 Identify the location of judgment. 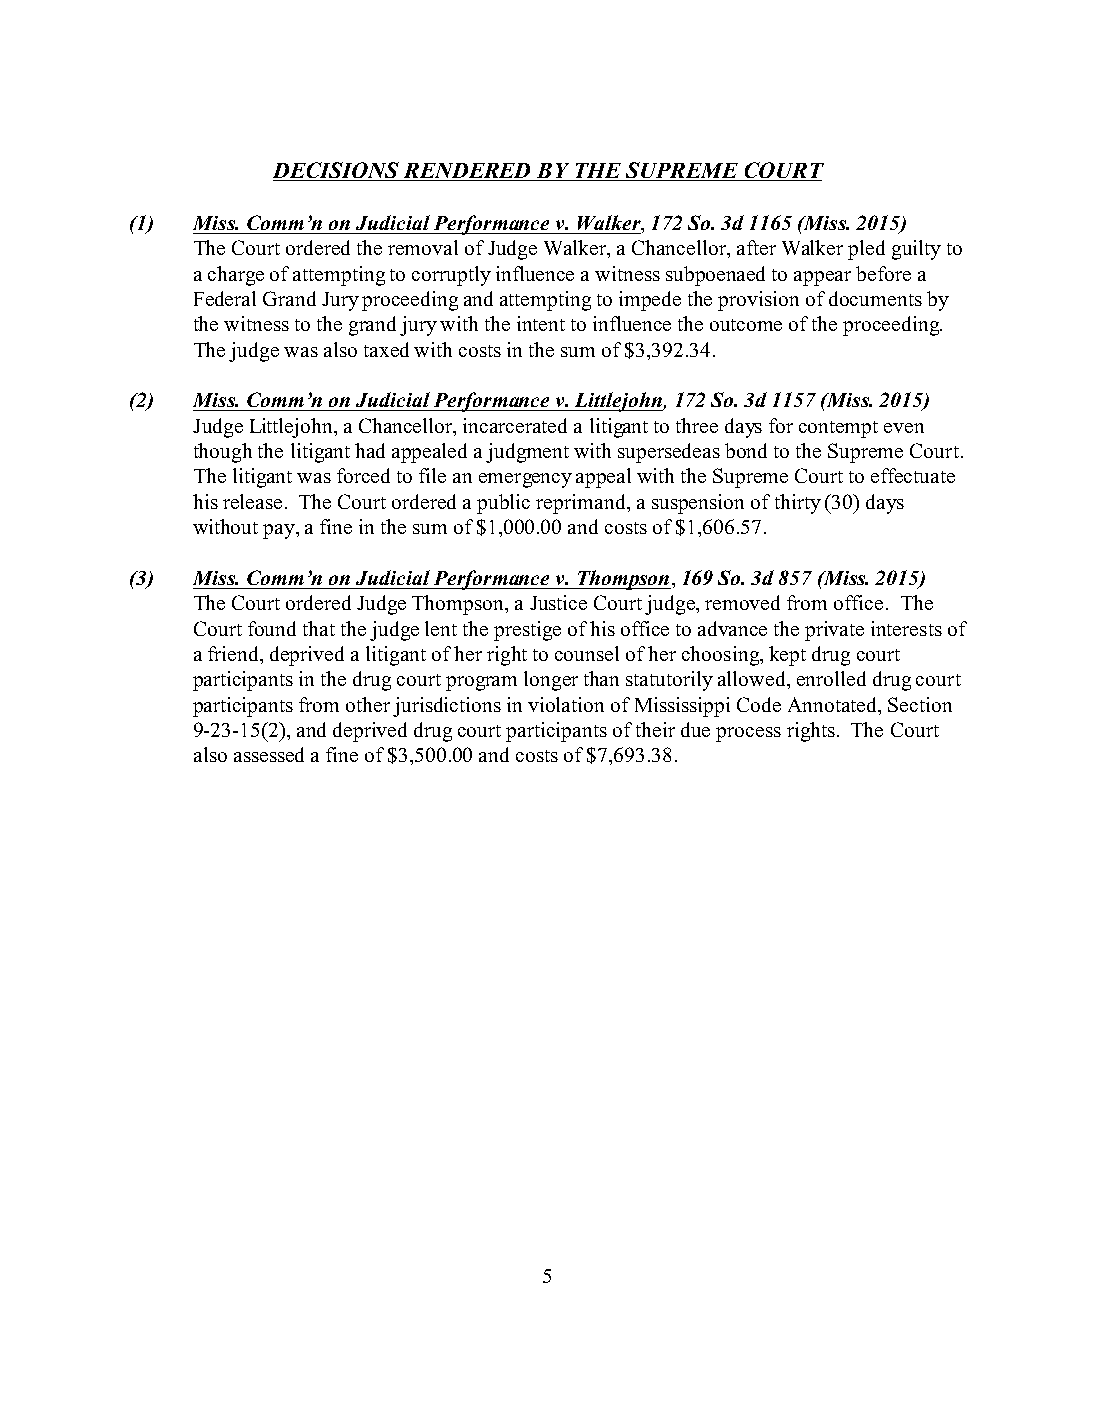
(527, 453).
